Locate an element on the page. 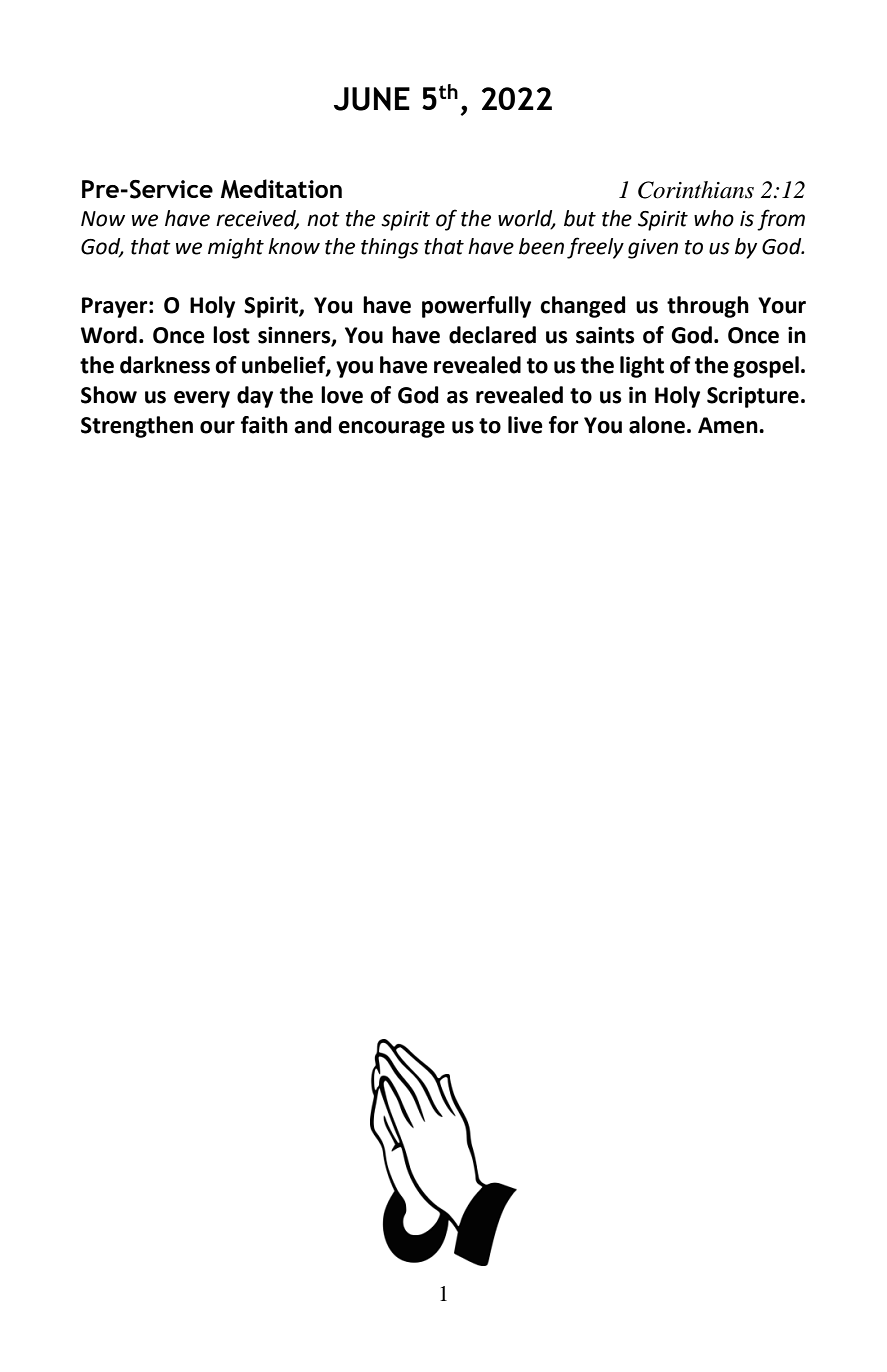 This page has width=887, height=1372. might is located at coordinates (236, 248).
